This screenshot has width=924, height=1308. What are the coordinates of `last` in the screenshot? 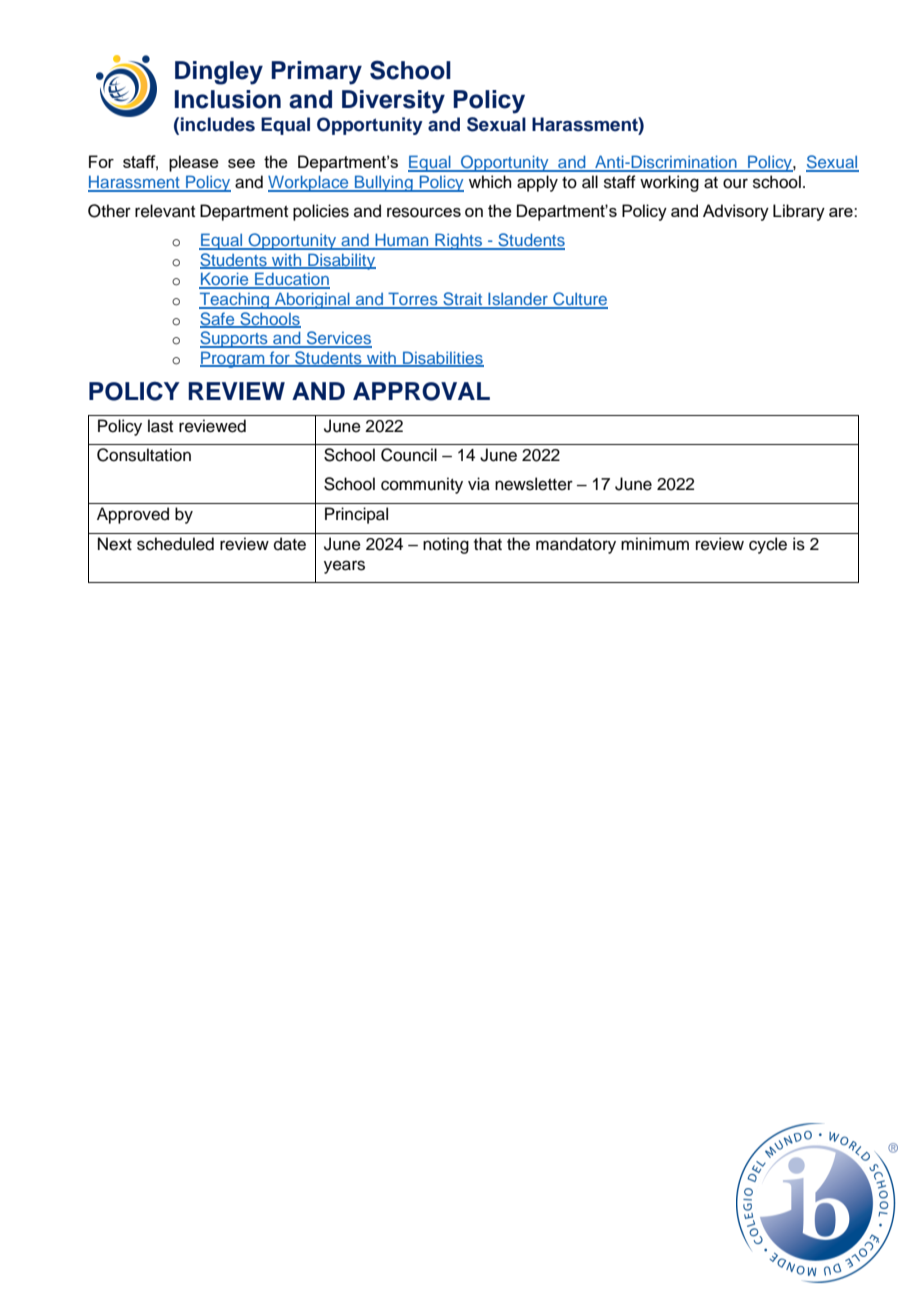 It's located at (160, 426).
